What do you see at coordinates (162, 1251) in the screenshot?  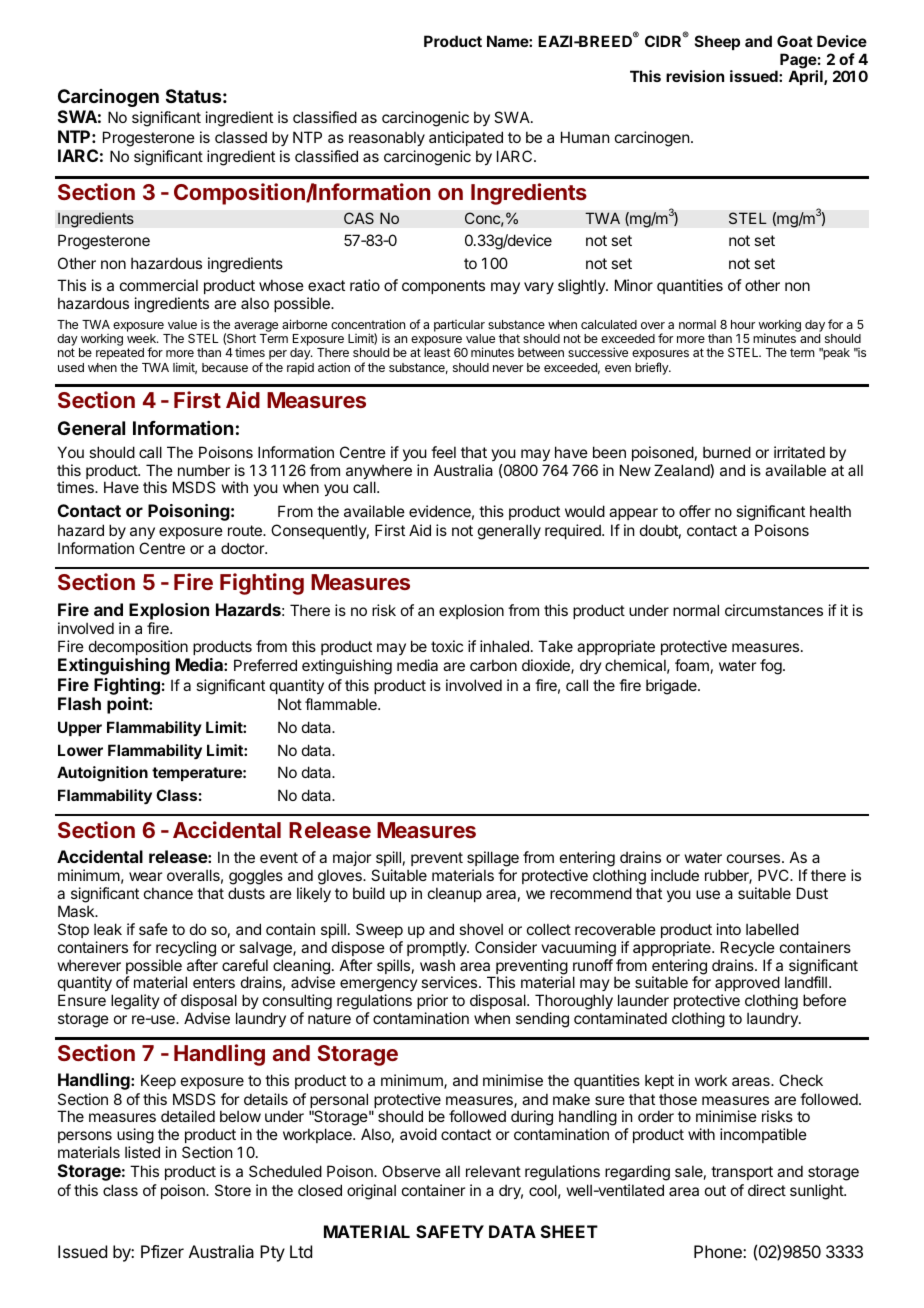 I see `Pfizer` at bounding box center [162, 1251].
